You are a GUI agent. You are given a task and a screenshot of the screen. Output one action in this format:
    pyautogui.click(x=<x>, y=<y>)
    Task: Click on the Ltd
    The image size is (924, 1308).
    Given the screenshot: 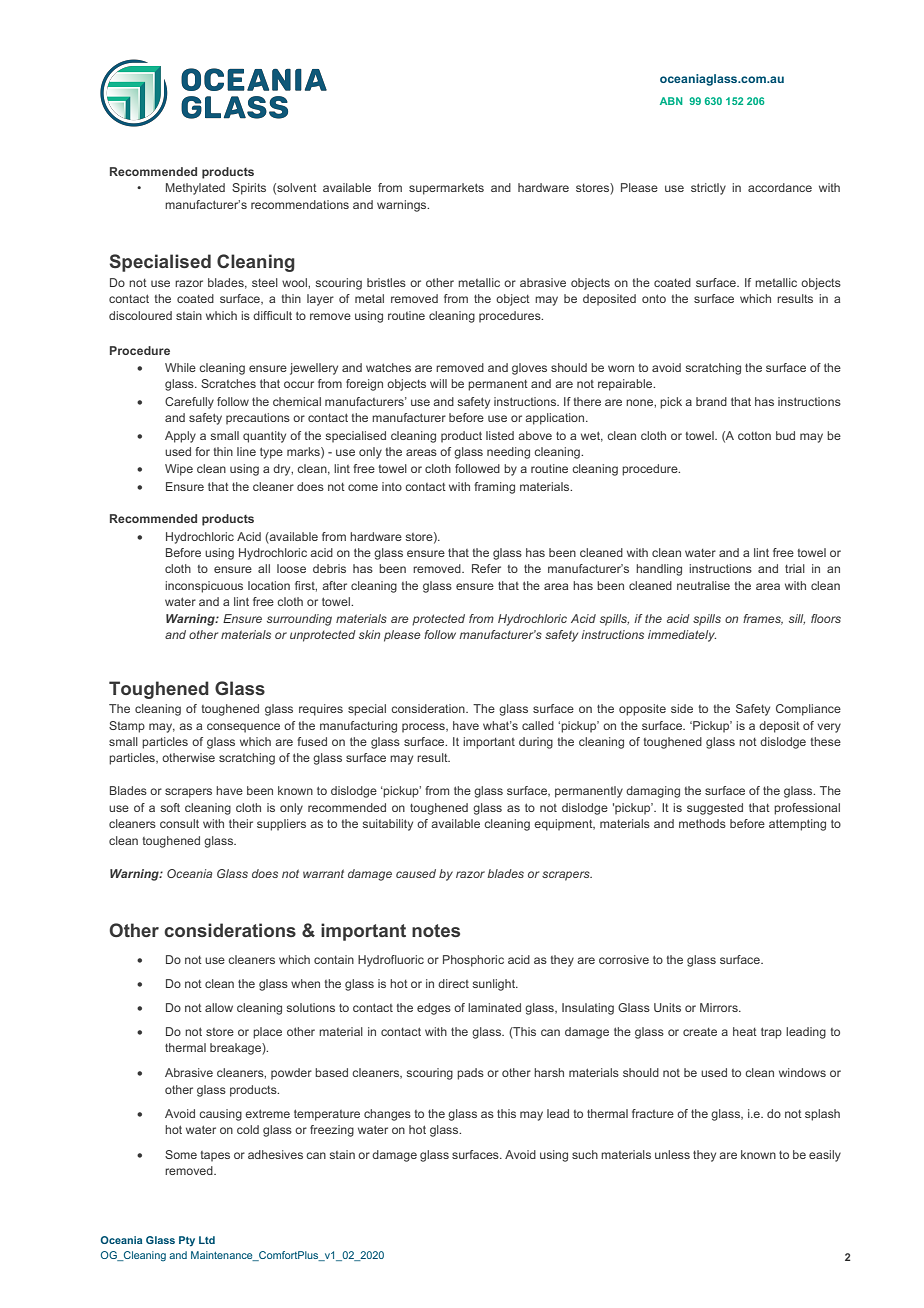 What is the action you would take?
    pyautogui.click(x=207, y=1240)
